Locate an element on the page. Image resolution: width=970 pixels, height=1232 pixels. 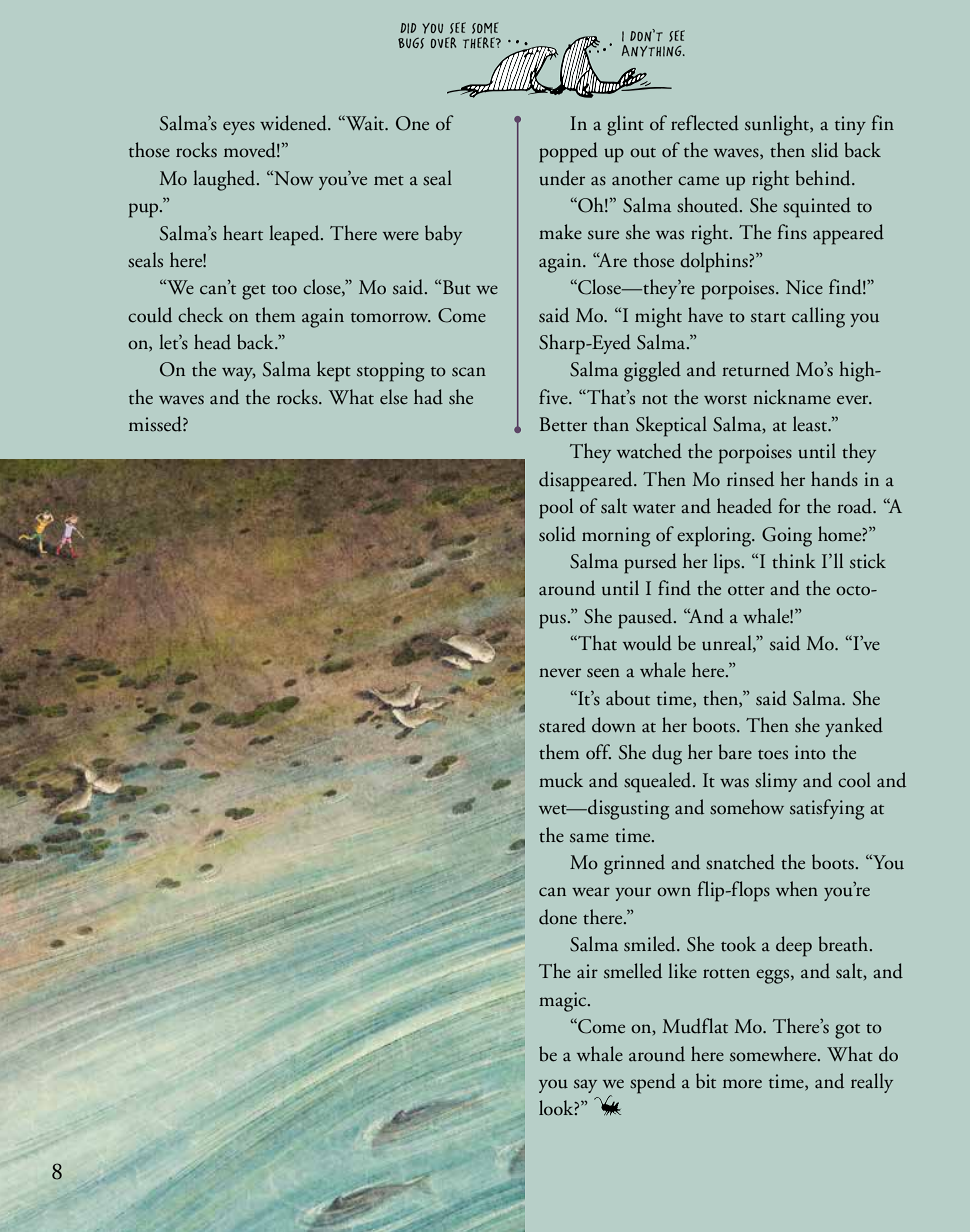
OVER is located at coordinates (443, 42).
